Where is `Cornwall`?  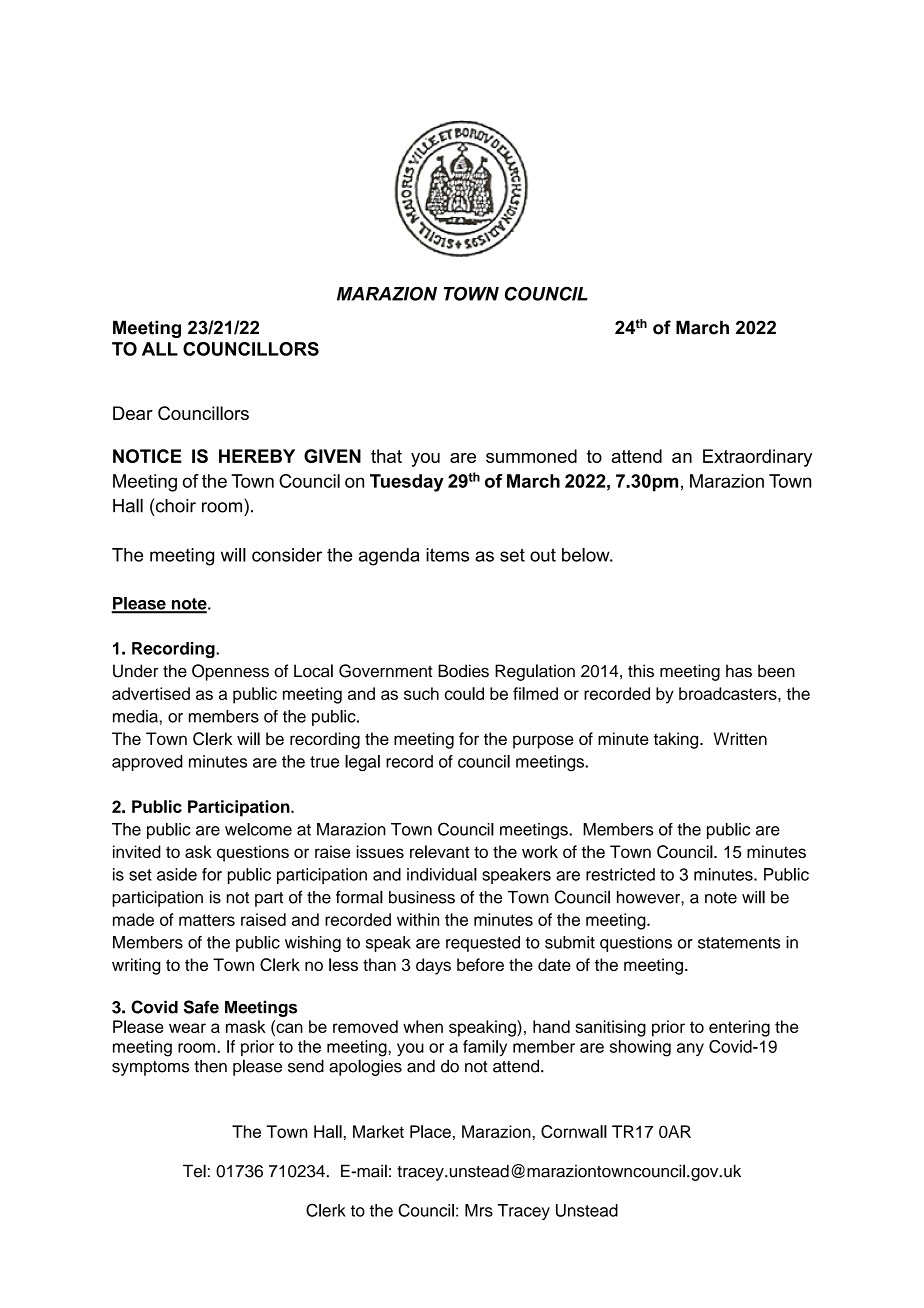 Cornwall is located at coordinates (574, 1131).
